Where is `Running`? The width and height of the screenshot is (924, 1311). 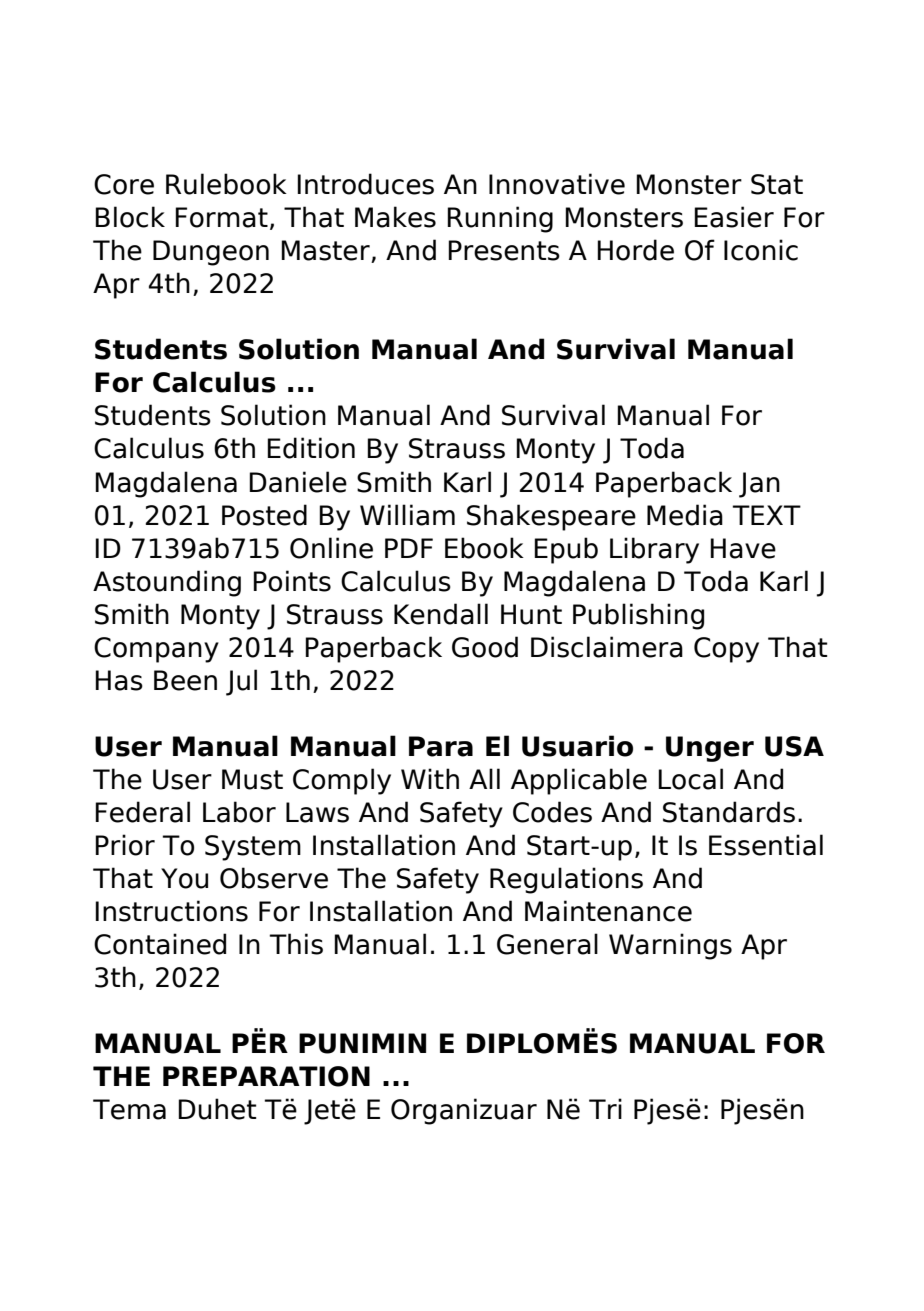 Running is located at coordinates (500, 219).
